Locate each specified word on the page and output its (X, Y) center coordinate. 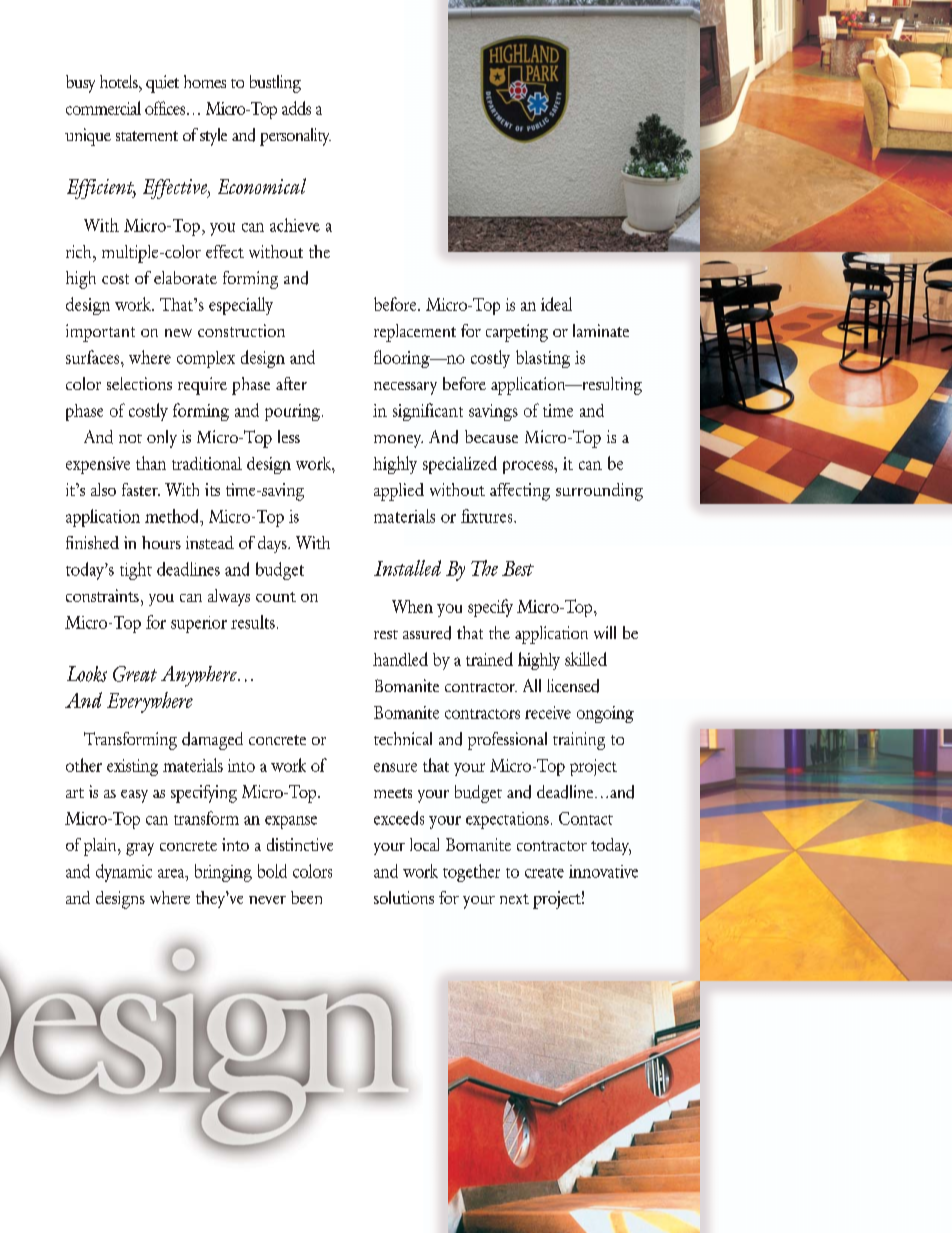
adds (296, 108)
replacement (415, 333)
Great (135, 674)
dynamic (124, 873)
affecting (520, 492)
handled (400, 659)
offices (166, 108)
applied (399, 492)
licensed (573, 686)
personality (295, 137)
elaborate (185, 277)
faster (141, 489)
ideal (556, 304)
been (306, 897)
